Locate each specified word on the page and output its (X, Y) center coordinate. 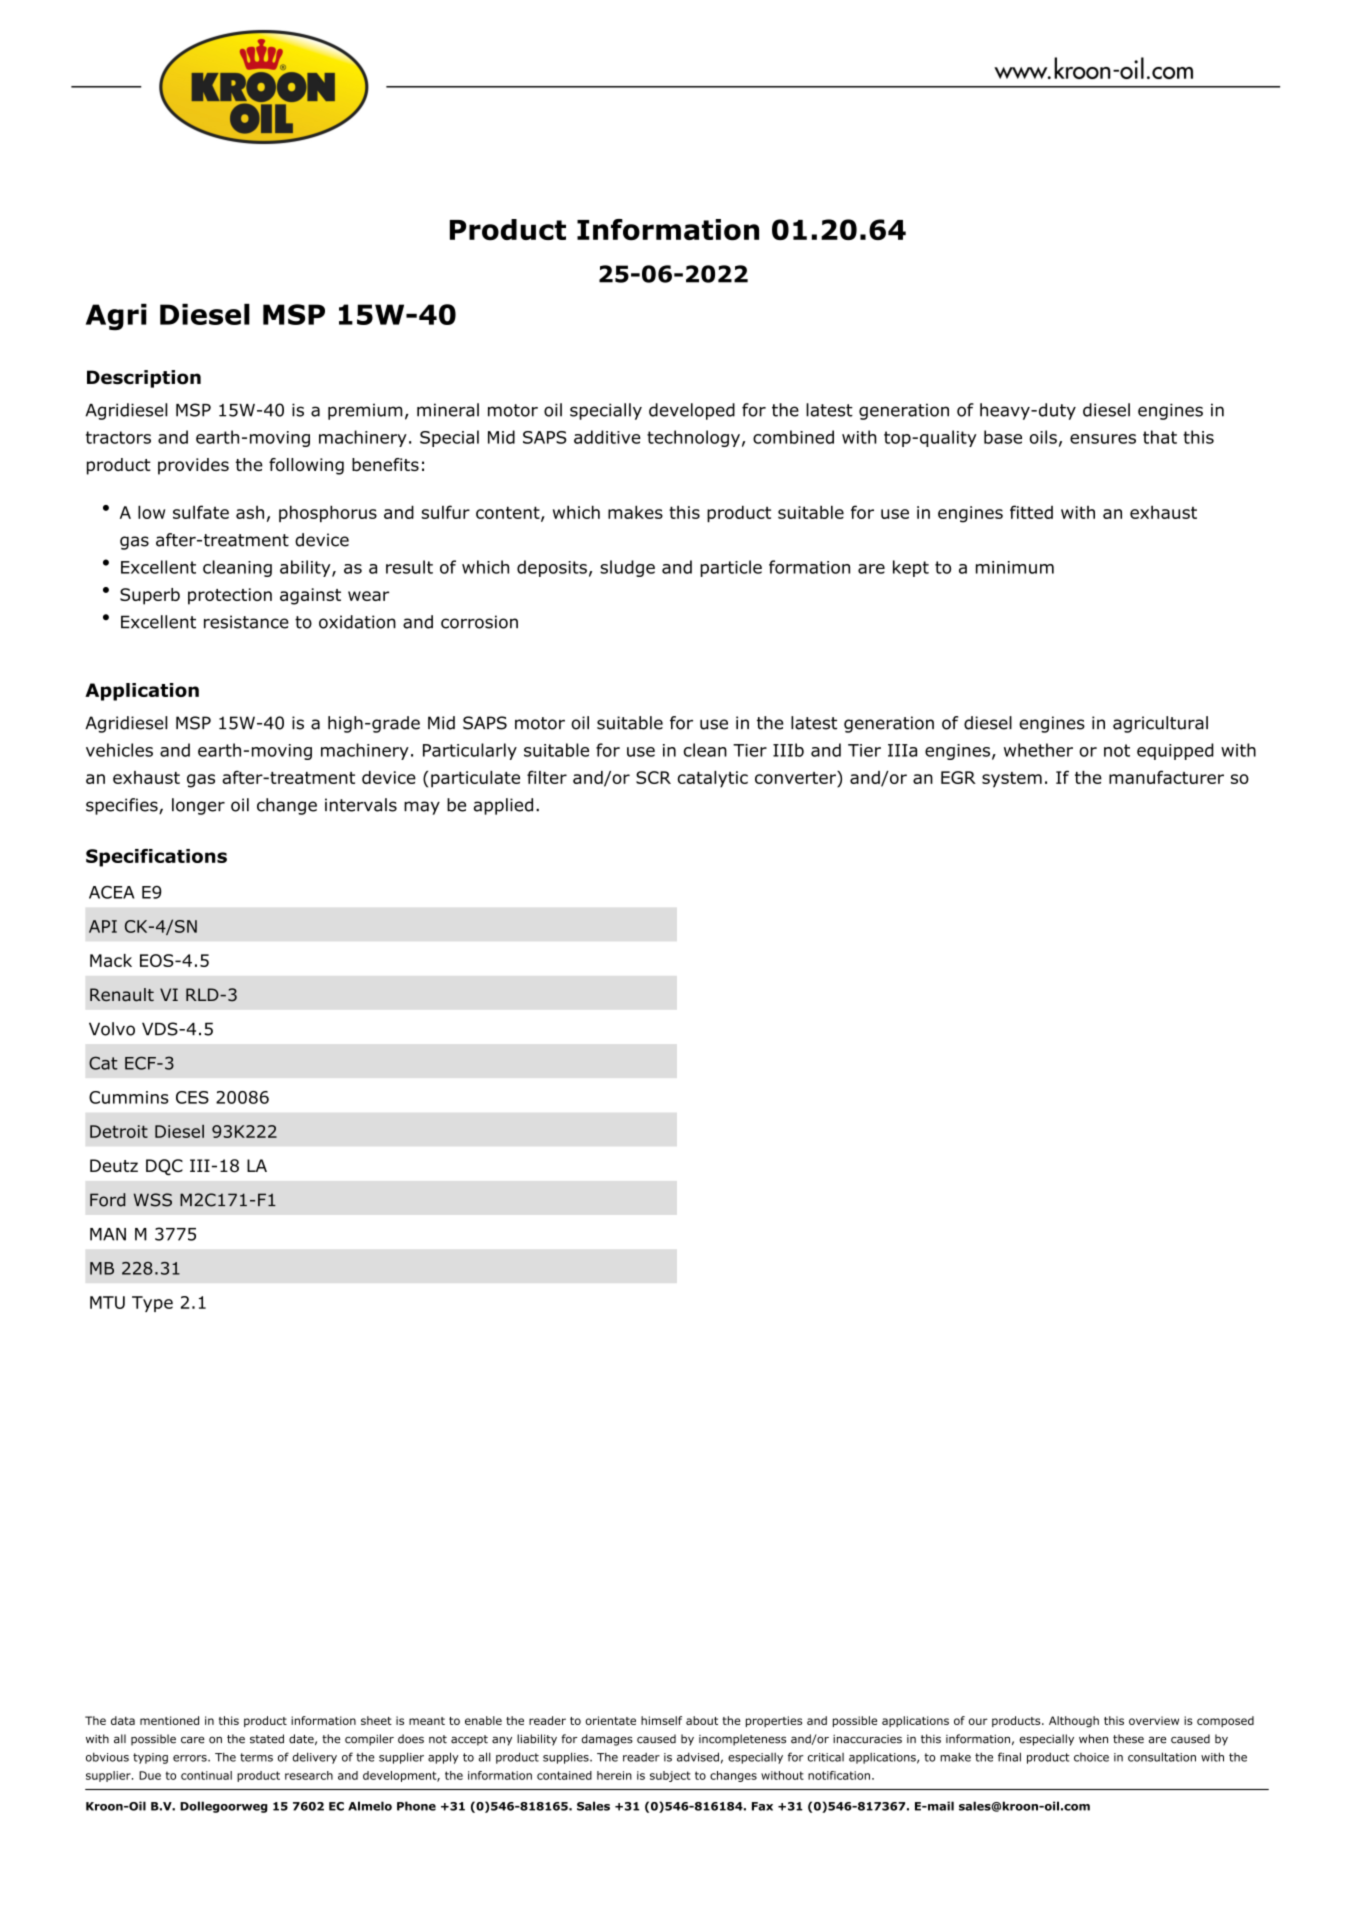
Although (1074, 1722)
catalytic (713, 779)
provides (193, 466)
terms (256, 1757)
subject (670, 1776)
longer (198, 806)
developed (692, 411)
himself (661, 1720)
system (1012, 780)
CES (192, 1097)
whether (1038, 750)
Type (152, 1304)
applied (503, 806)
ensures (1103, 439)
